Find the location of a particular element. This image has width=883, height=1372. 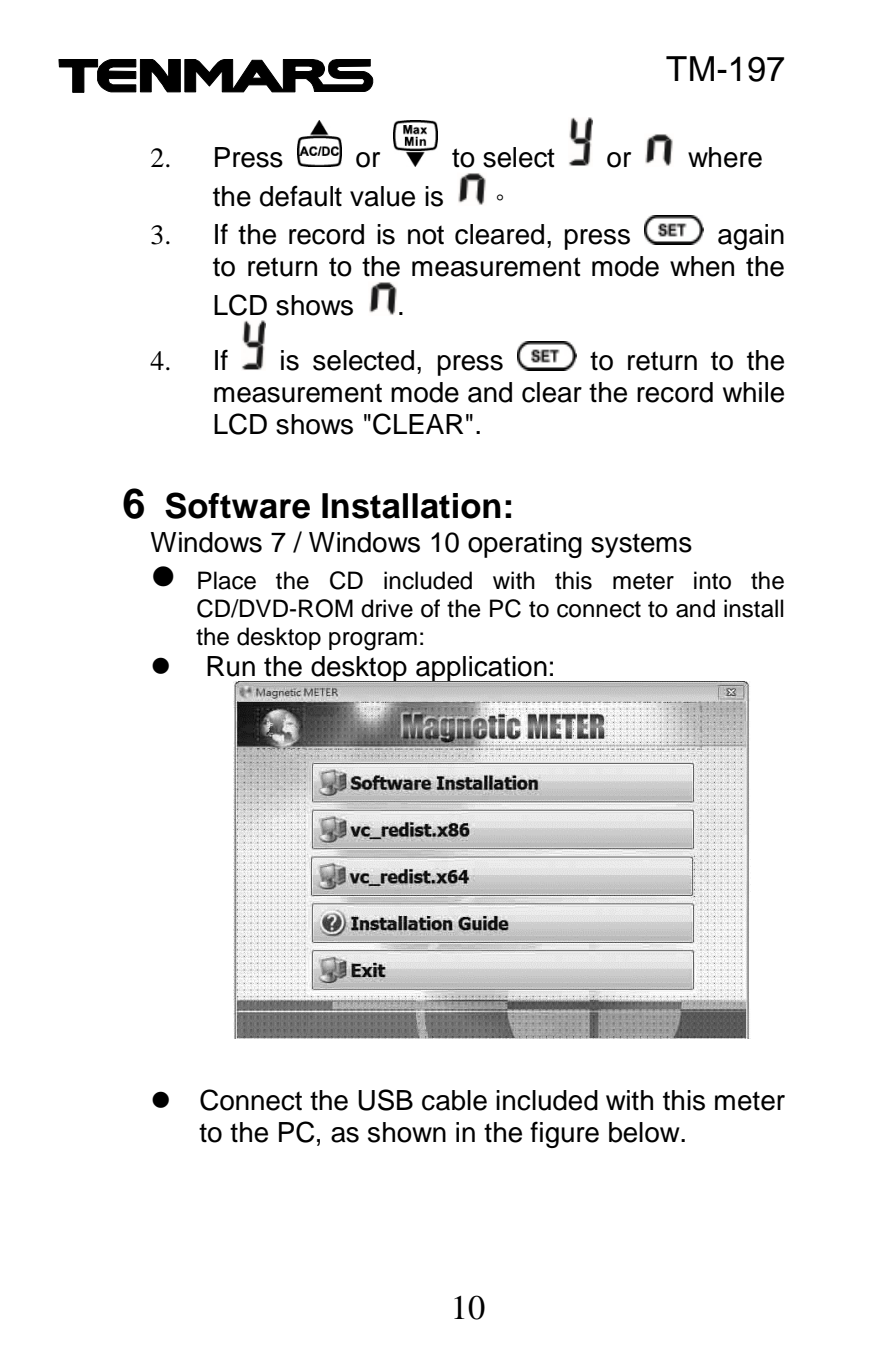

into is located at coordinates (712, 580).
